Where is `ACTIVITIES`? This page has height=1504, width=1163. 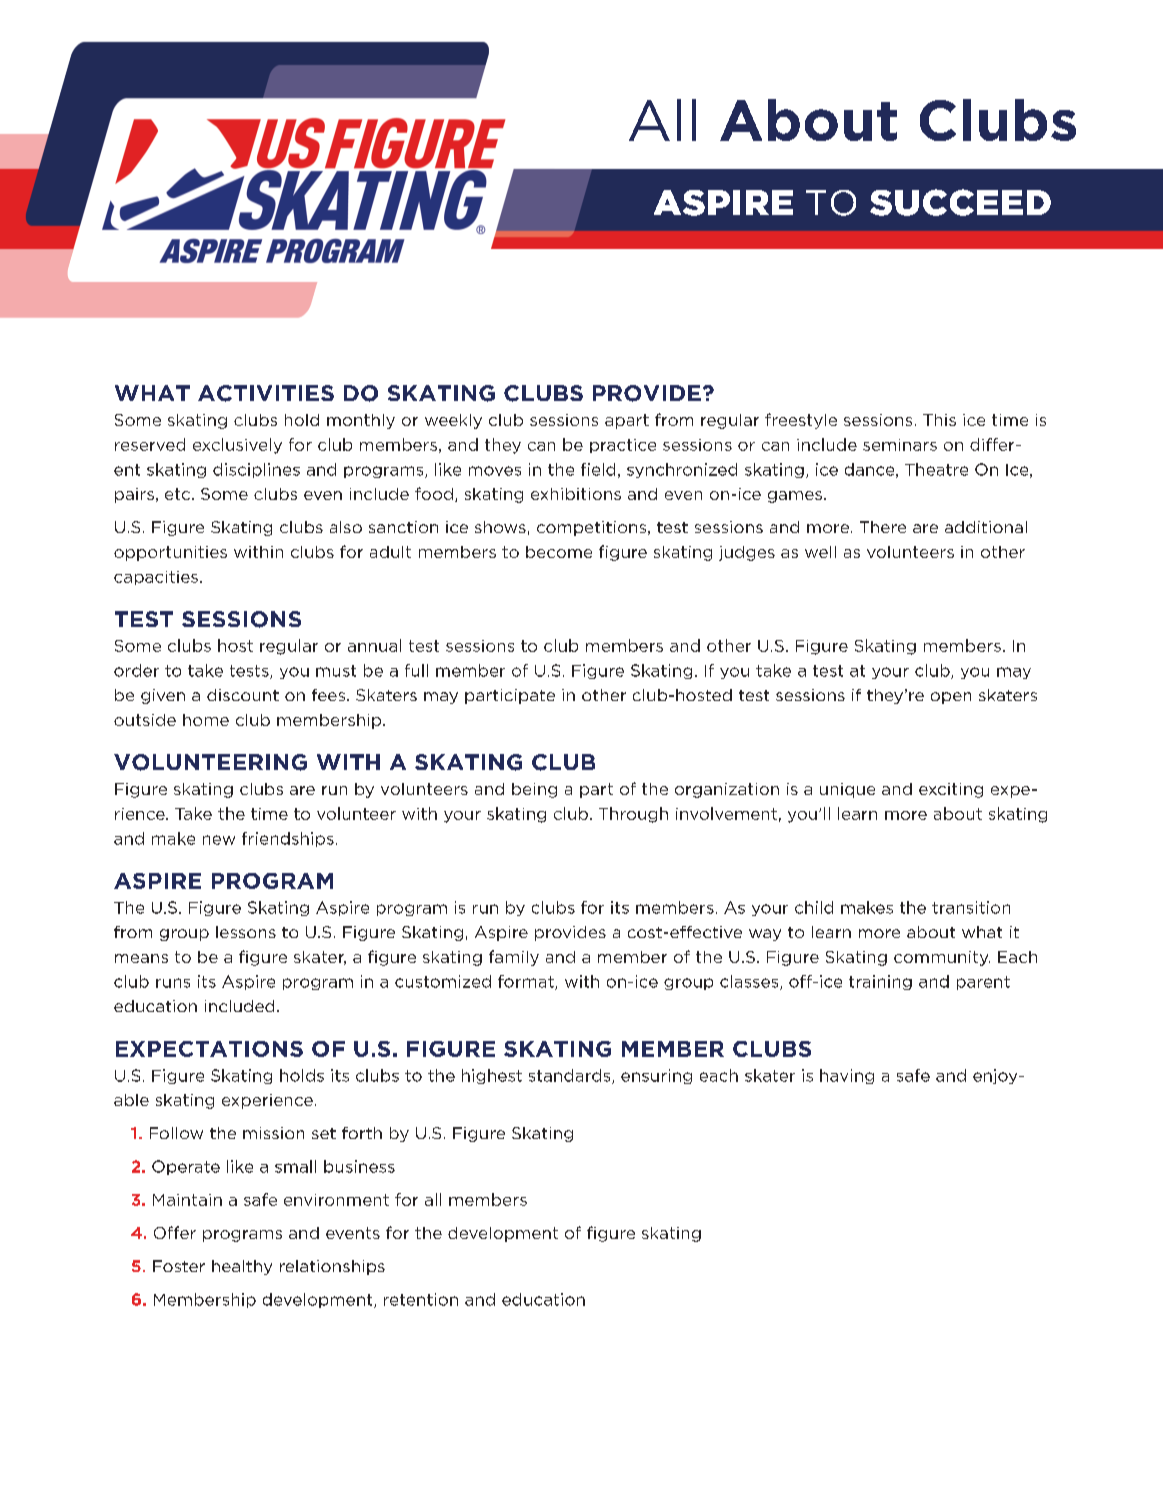 ACTIVITIES is located at coordinates (266, 393).
